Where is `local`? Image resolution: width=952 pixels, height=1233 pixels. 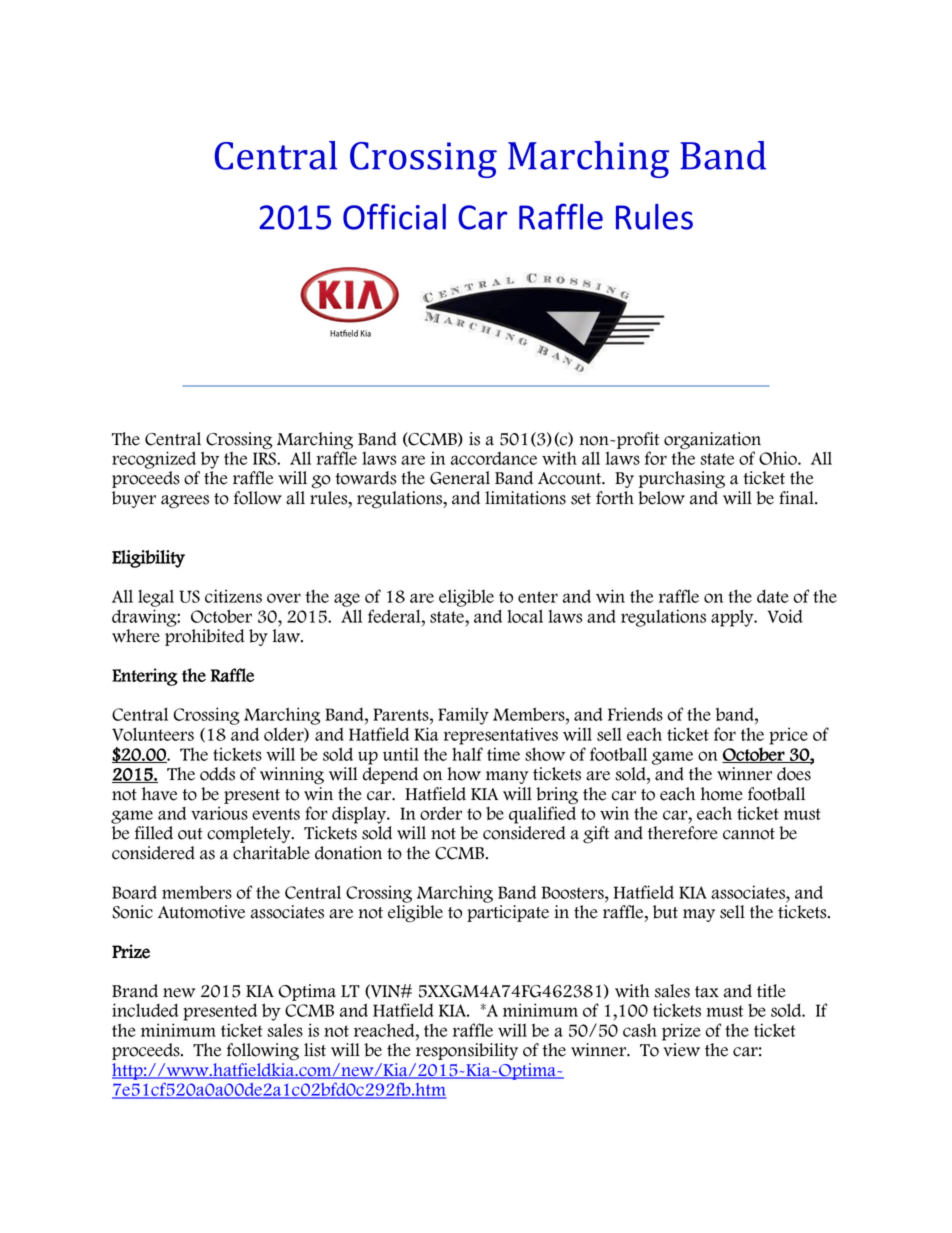 local is located at coordinates (525, 616).
